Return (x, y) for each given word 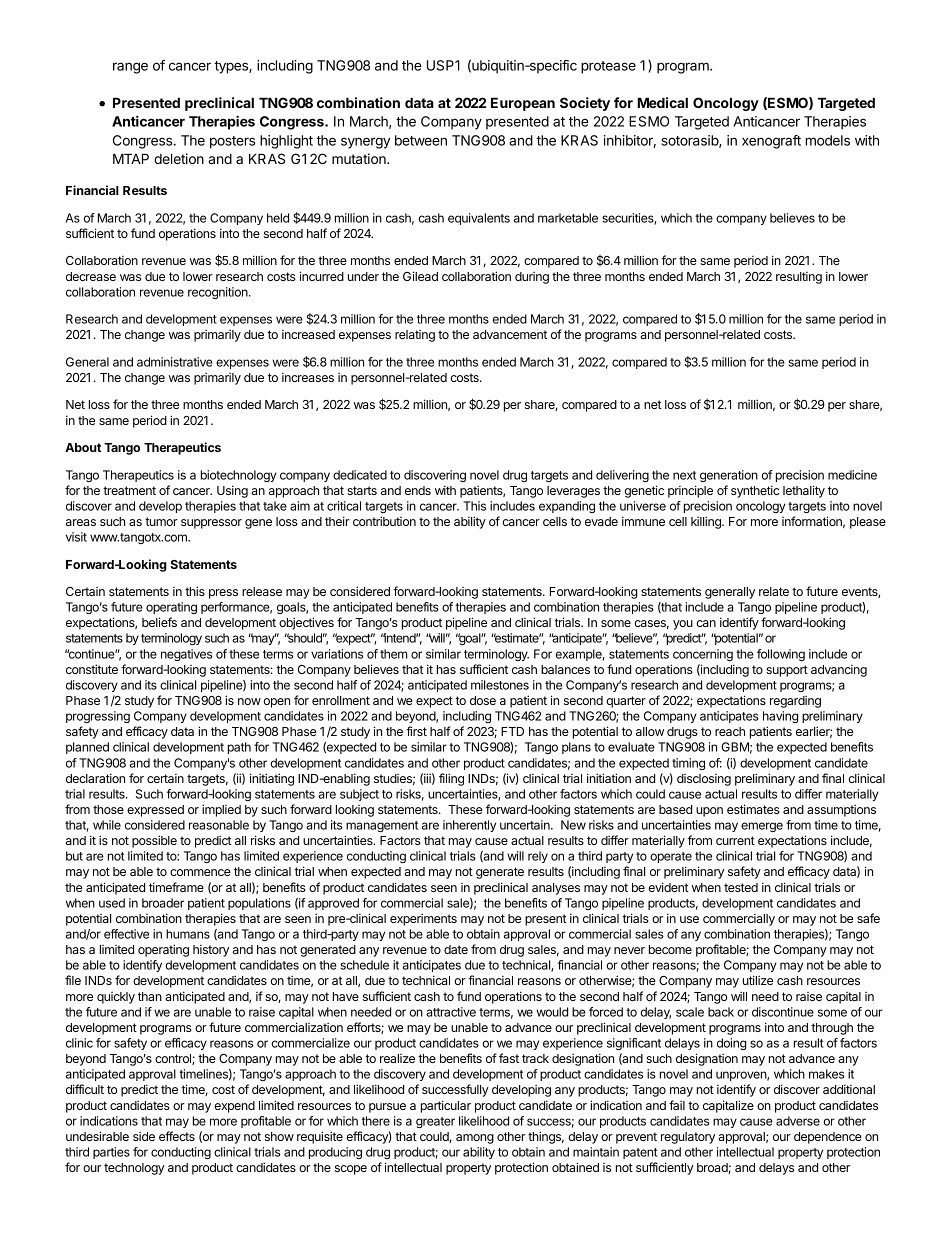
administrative (175, 362)
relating (415, 336)
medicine (852, 475)
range (130, 68)
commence (200, 872)
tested (741, 887)
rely (538, 857)
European (523, 104)
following (781, 655)
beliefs (159, 622)
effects (177, 1136)
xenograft (771, 142)
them (393, 654)
